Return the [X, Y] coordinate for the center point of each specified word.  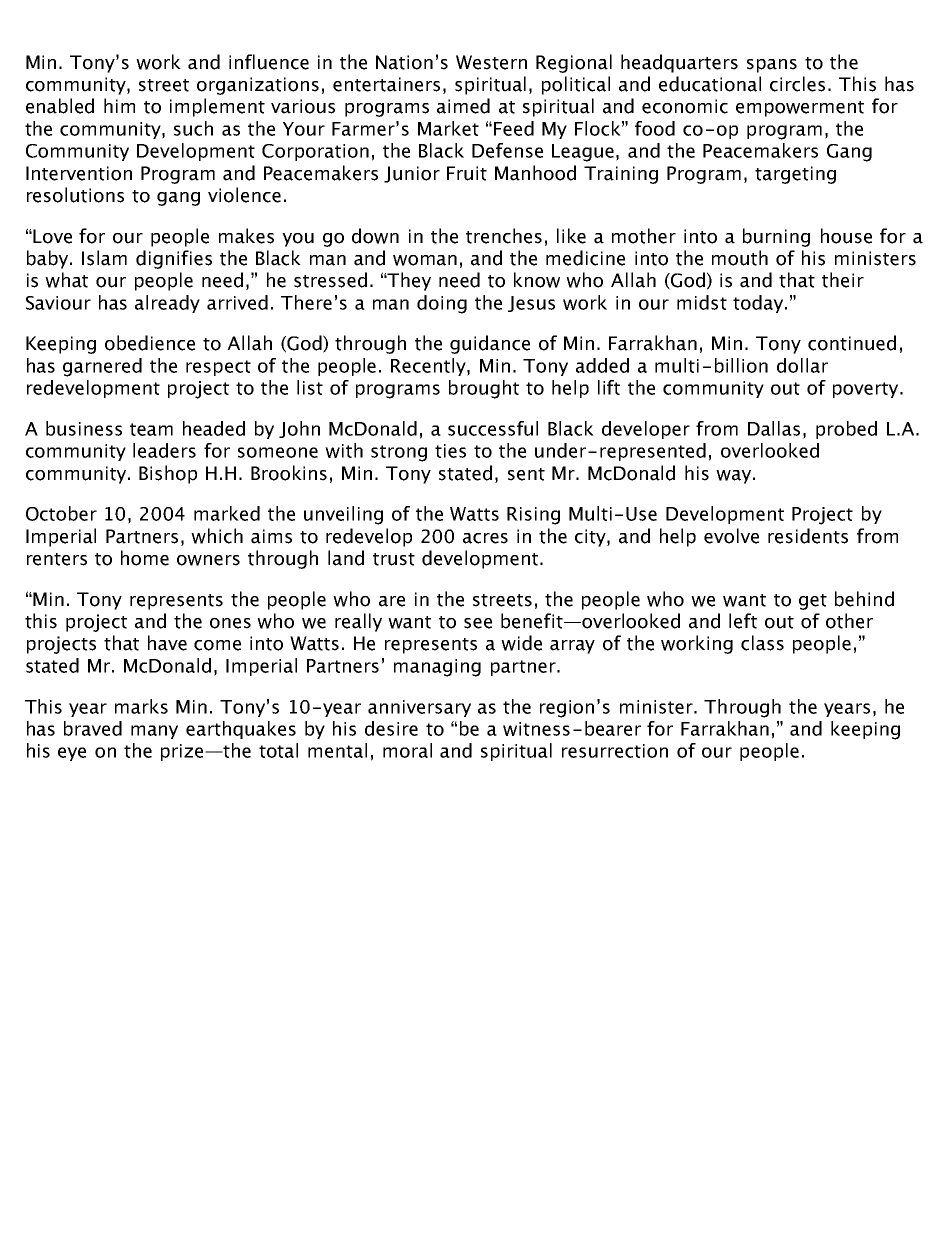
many [154, 732]
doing [442, 304]
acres [485, 538]
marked [227, 513]
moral [407, 750]
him [119, 105]
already [167, 304]
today [758, 304]
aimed [463, 106]
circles [797, 84]
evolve [731, 536]
